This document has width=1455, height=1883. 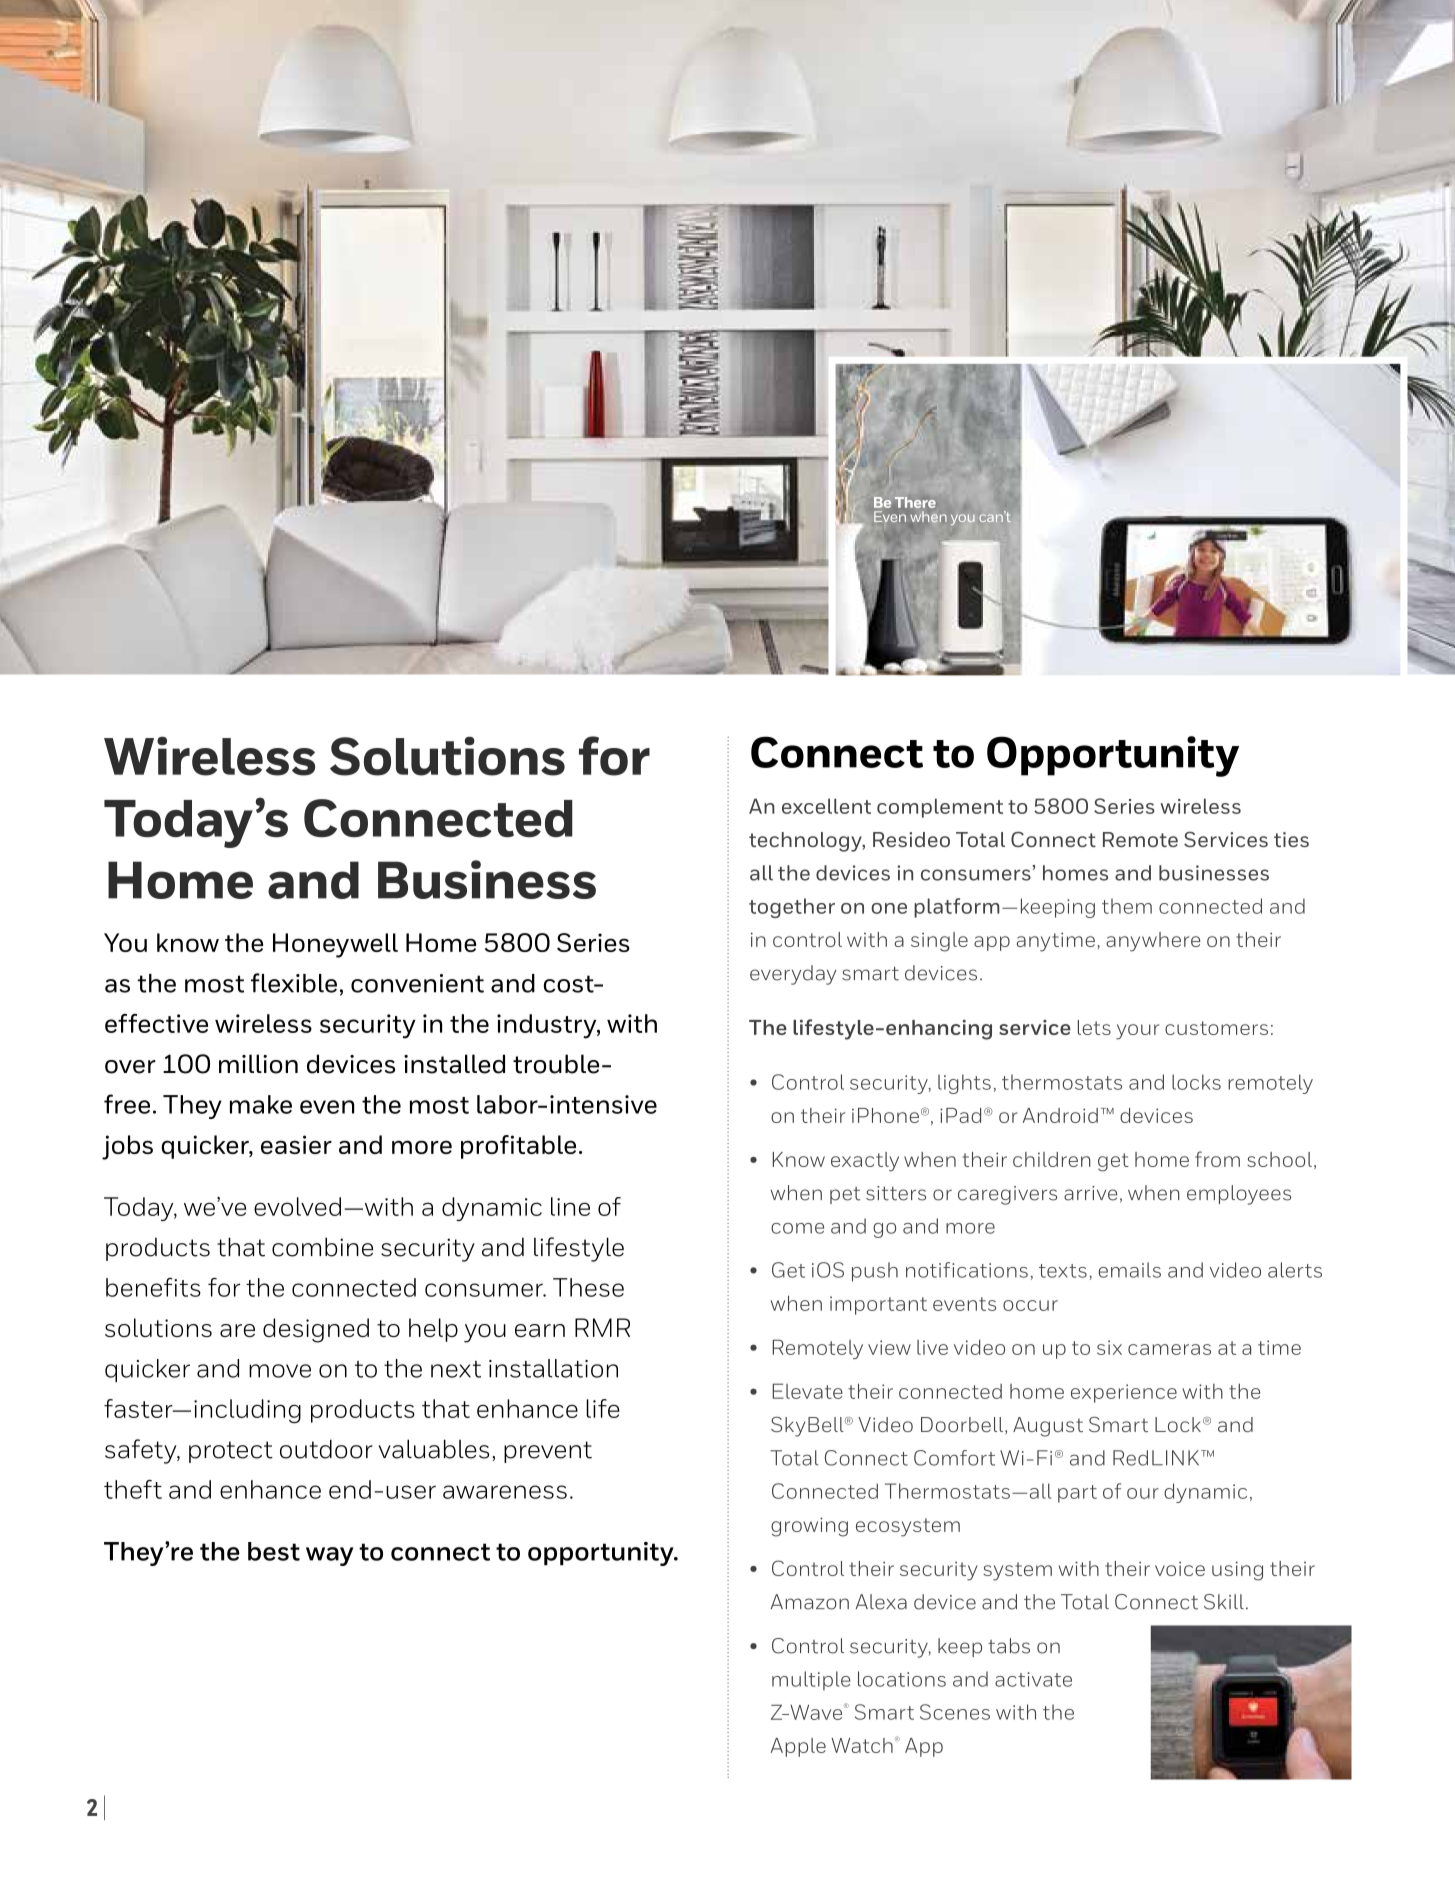 I want to click on flexible, so click(x=294, y=983).
